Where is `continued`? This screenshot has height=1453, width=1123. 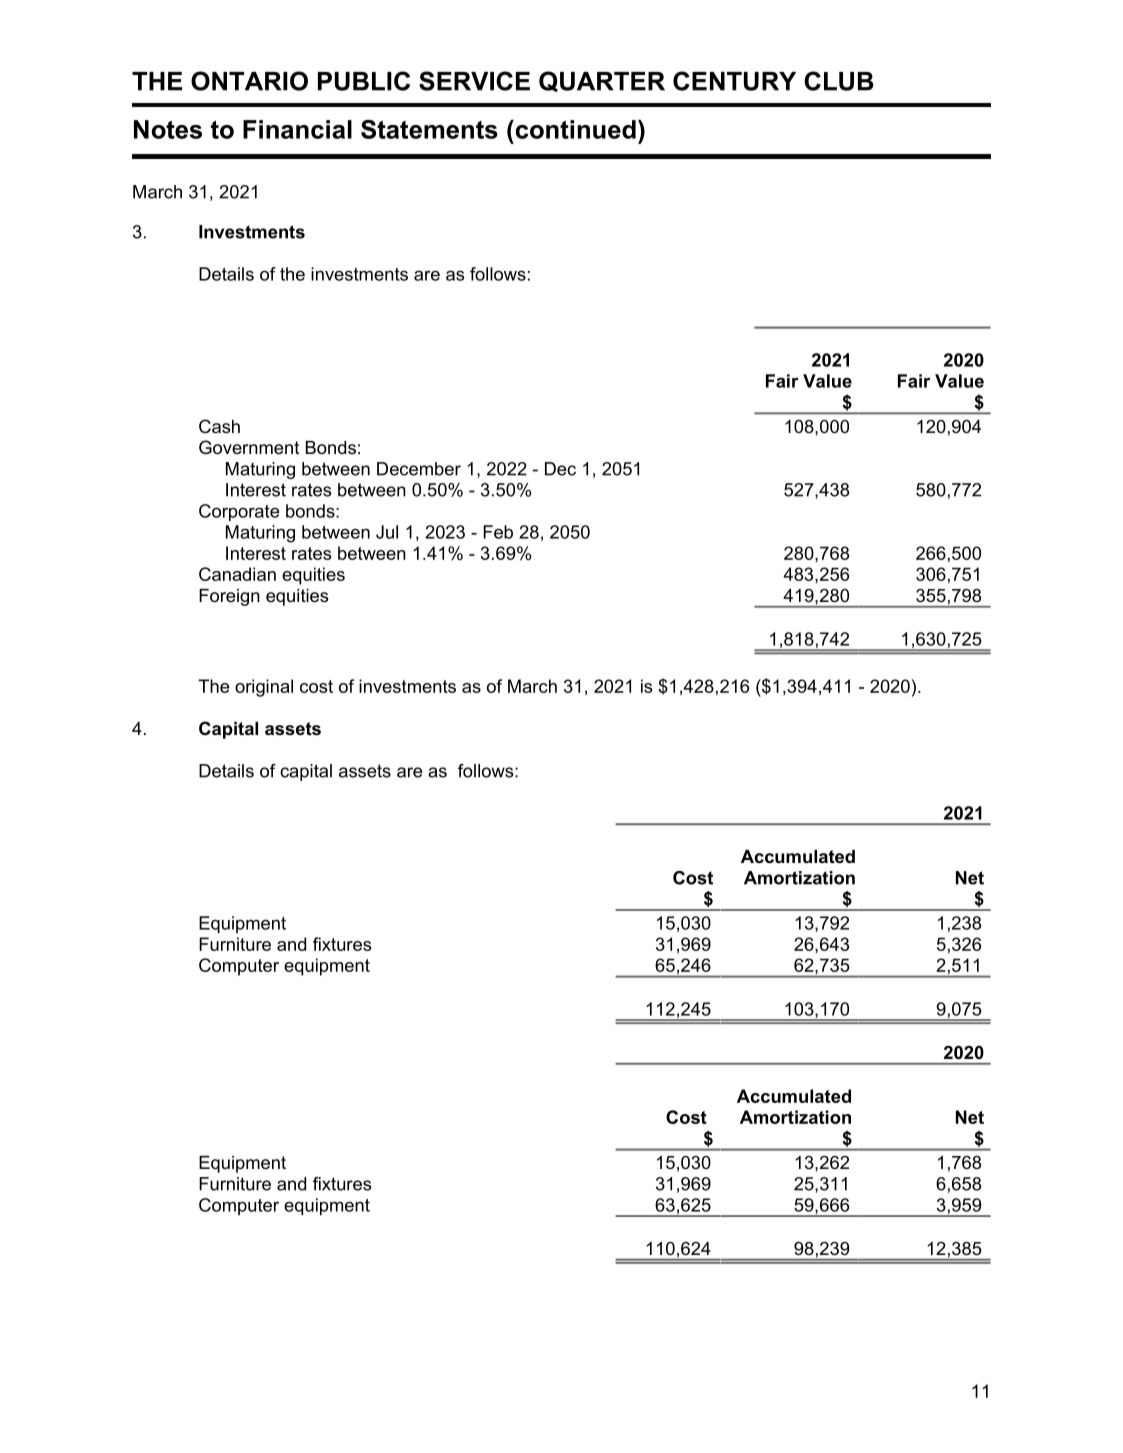
continued is located at coordinates (574, 129).
